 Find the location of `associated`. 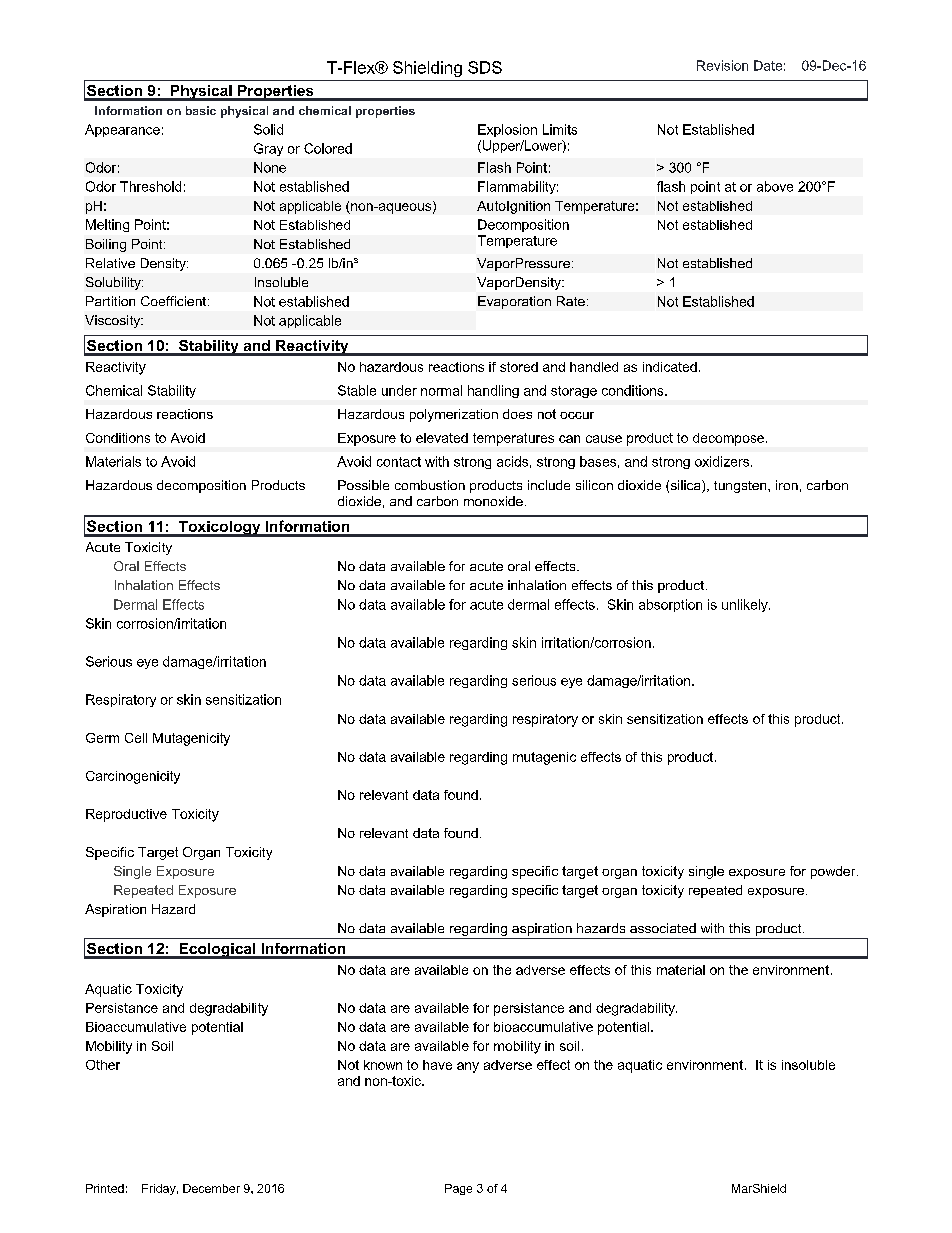

associated is located at coordinates (663, 928).
